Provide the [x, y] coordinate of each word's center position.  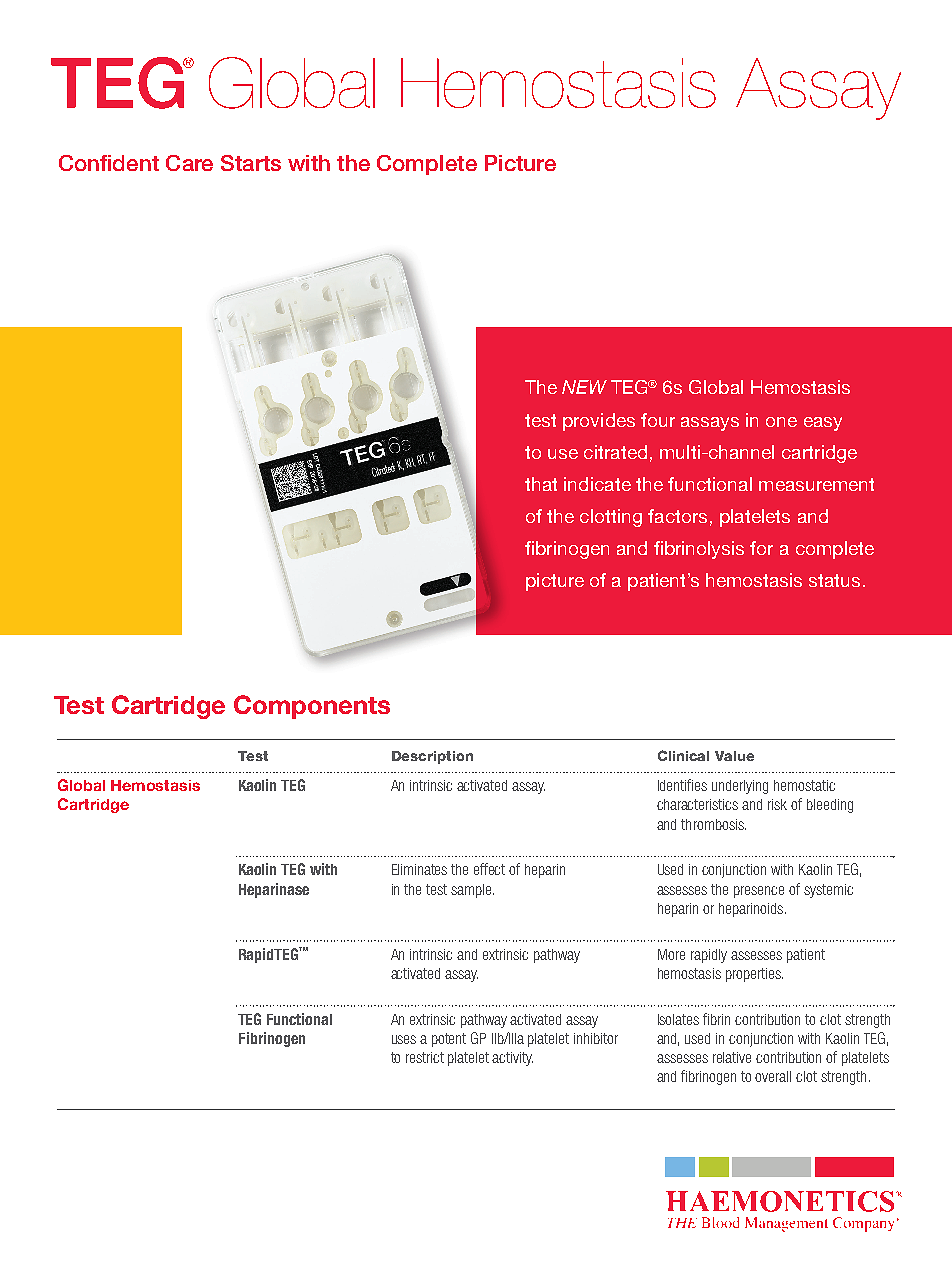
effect [489, 869]
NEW [584, 387]
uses [404, 1039]
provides [599, 422]
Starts [251, 163]
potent [449, 1040]
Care [189, 163]
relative [732, 1057]
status [834, 580]
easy [823, 424]
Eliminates [419, 869]
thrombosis [713, 824]
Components [312, 707]
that [541, 484]
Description [432, 757]
